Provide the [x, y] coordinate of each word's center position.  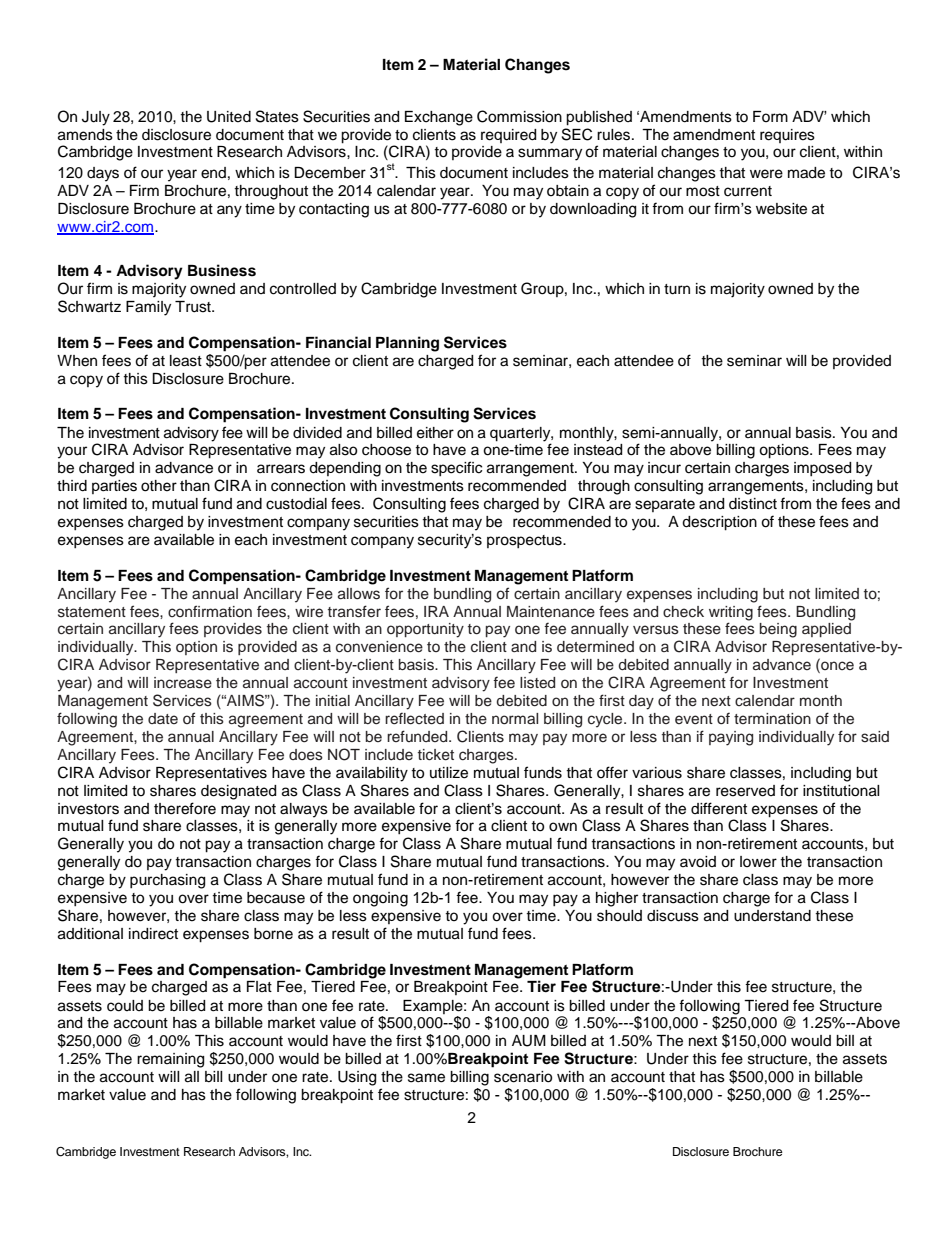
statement [92, 612]
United [229, 117]
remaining [170, 1060]
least [186, 361]
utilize [449, 773]
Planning [407, 344]
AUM [529, 1041]
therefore [185, 808]
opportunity [425, 630]
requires [787, 136]
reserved [745, 791]
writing [731, 613]
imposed [822, 469]
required [508, 136]
